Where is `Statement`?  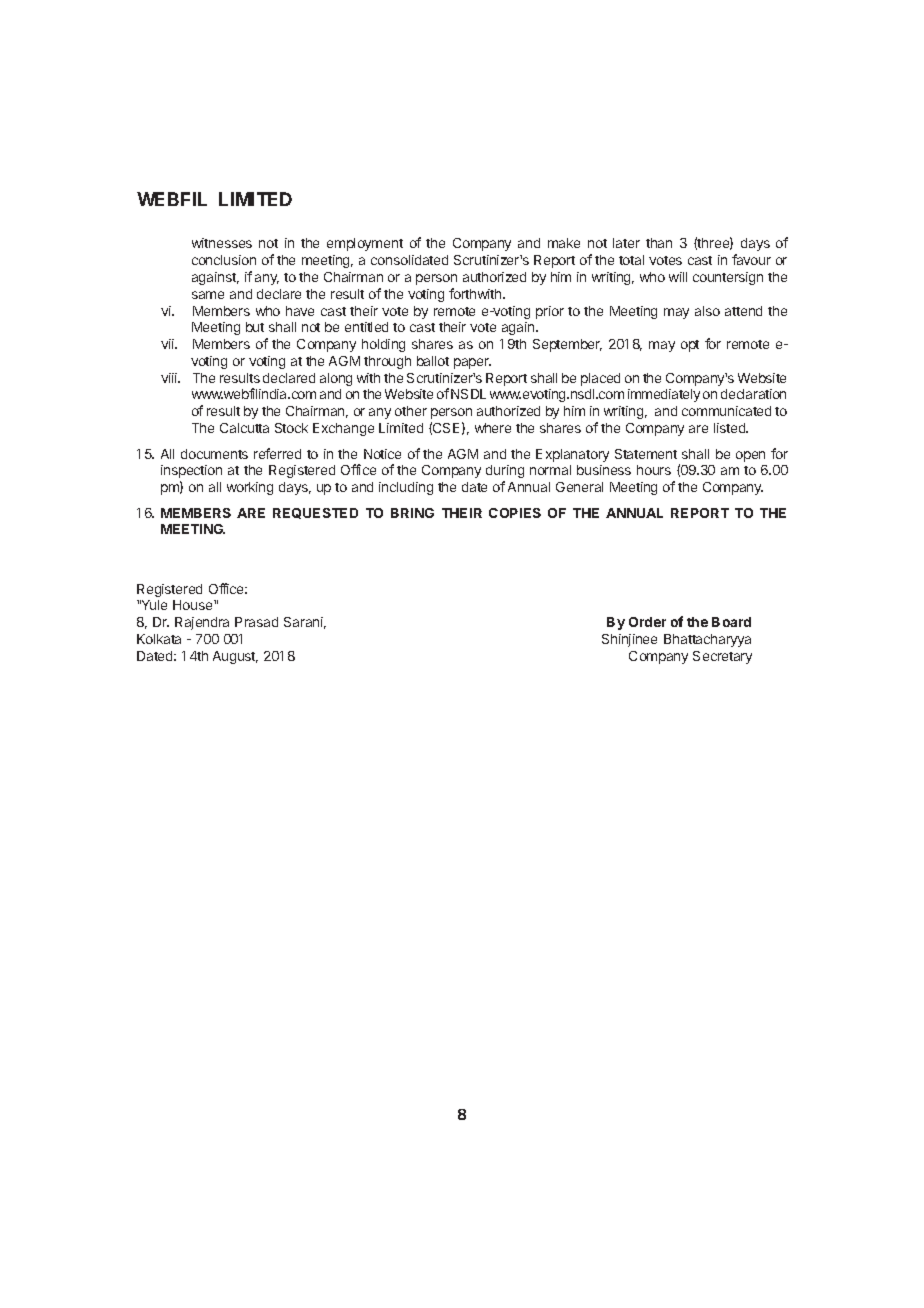 Statement is located at coordinates (646, 454).
